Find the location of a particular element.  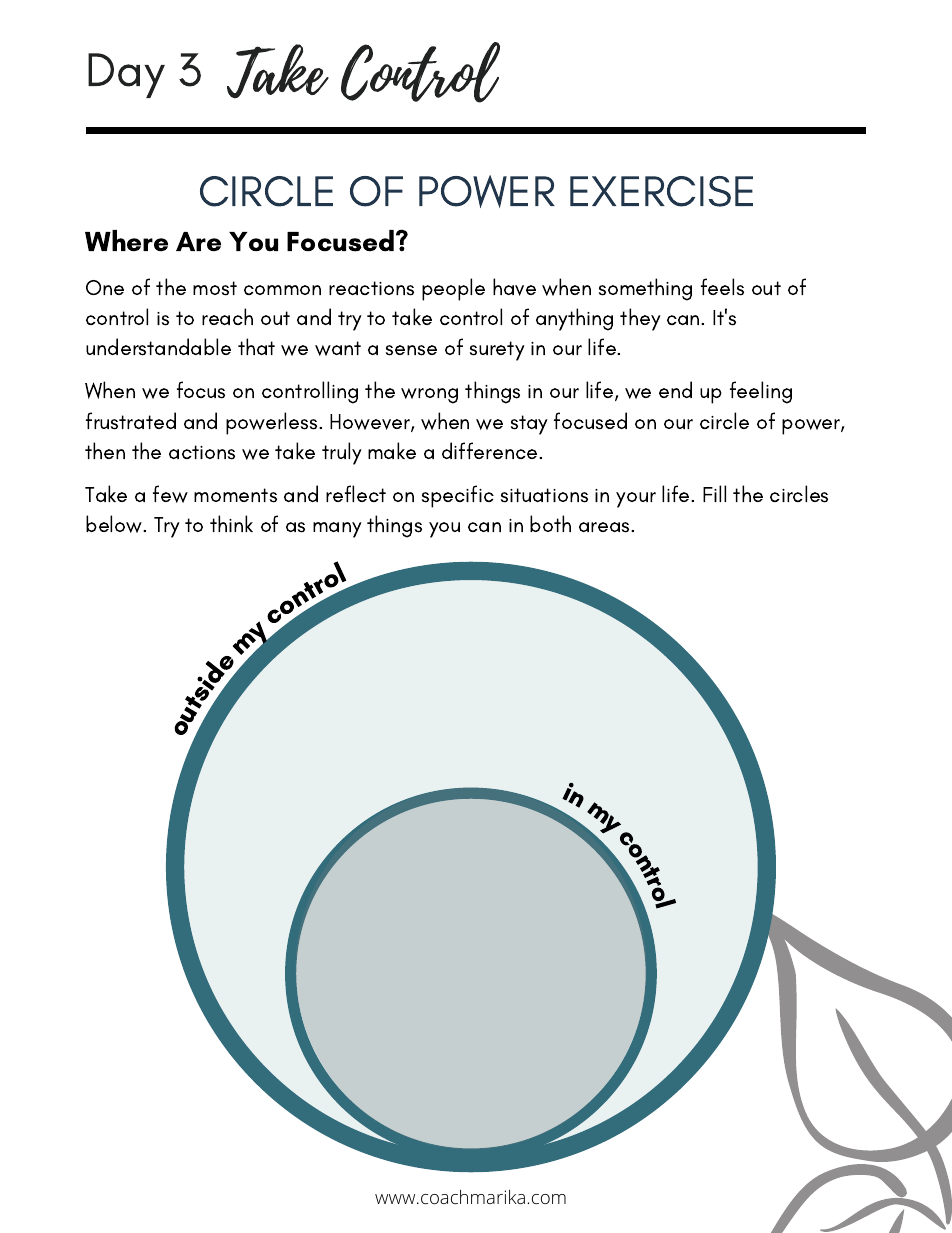

they is located at coordinates (640, 319).
